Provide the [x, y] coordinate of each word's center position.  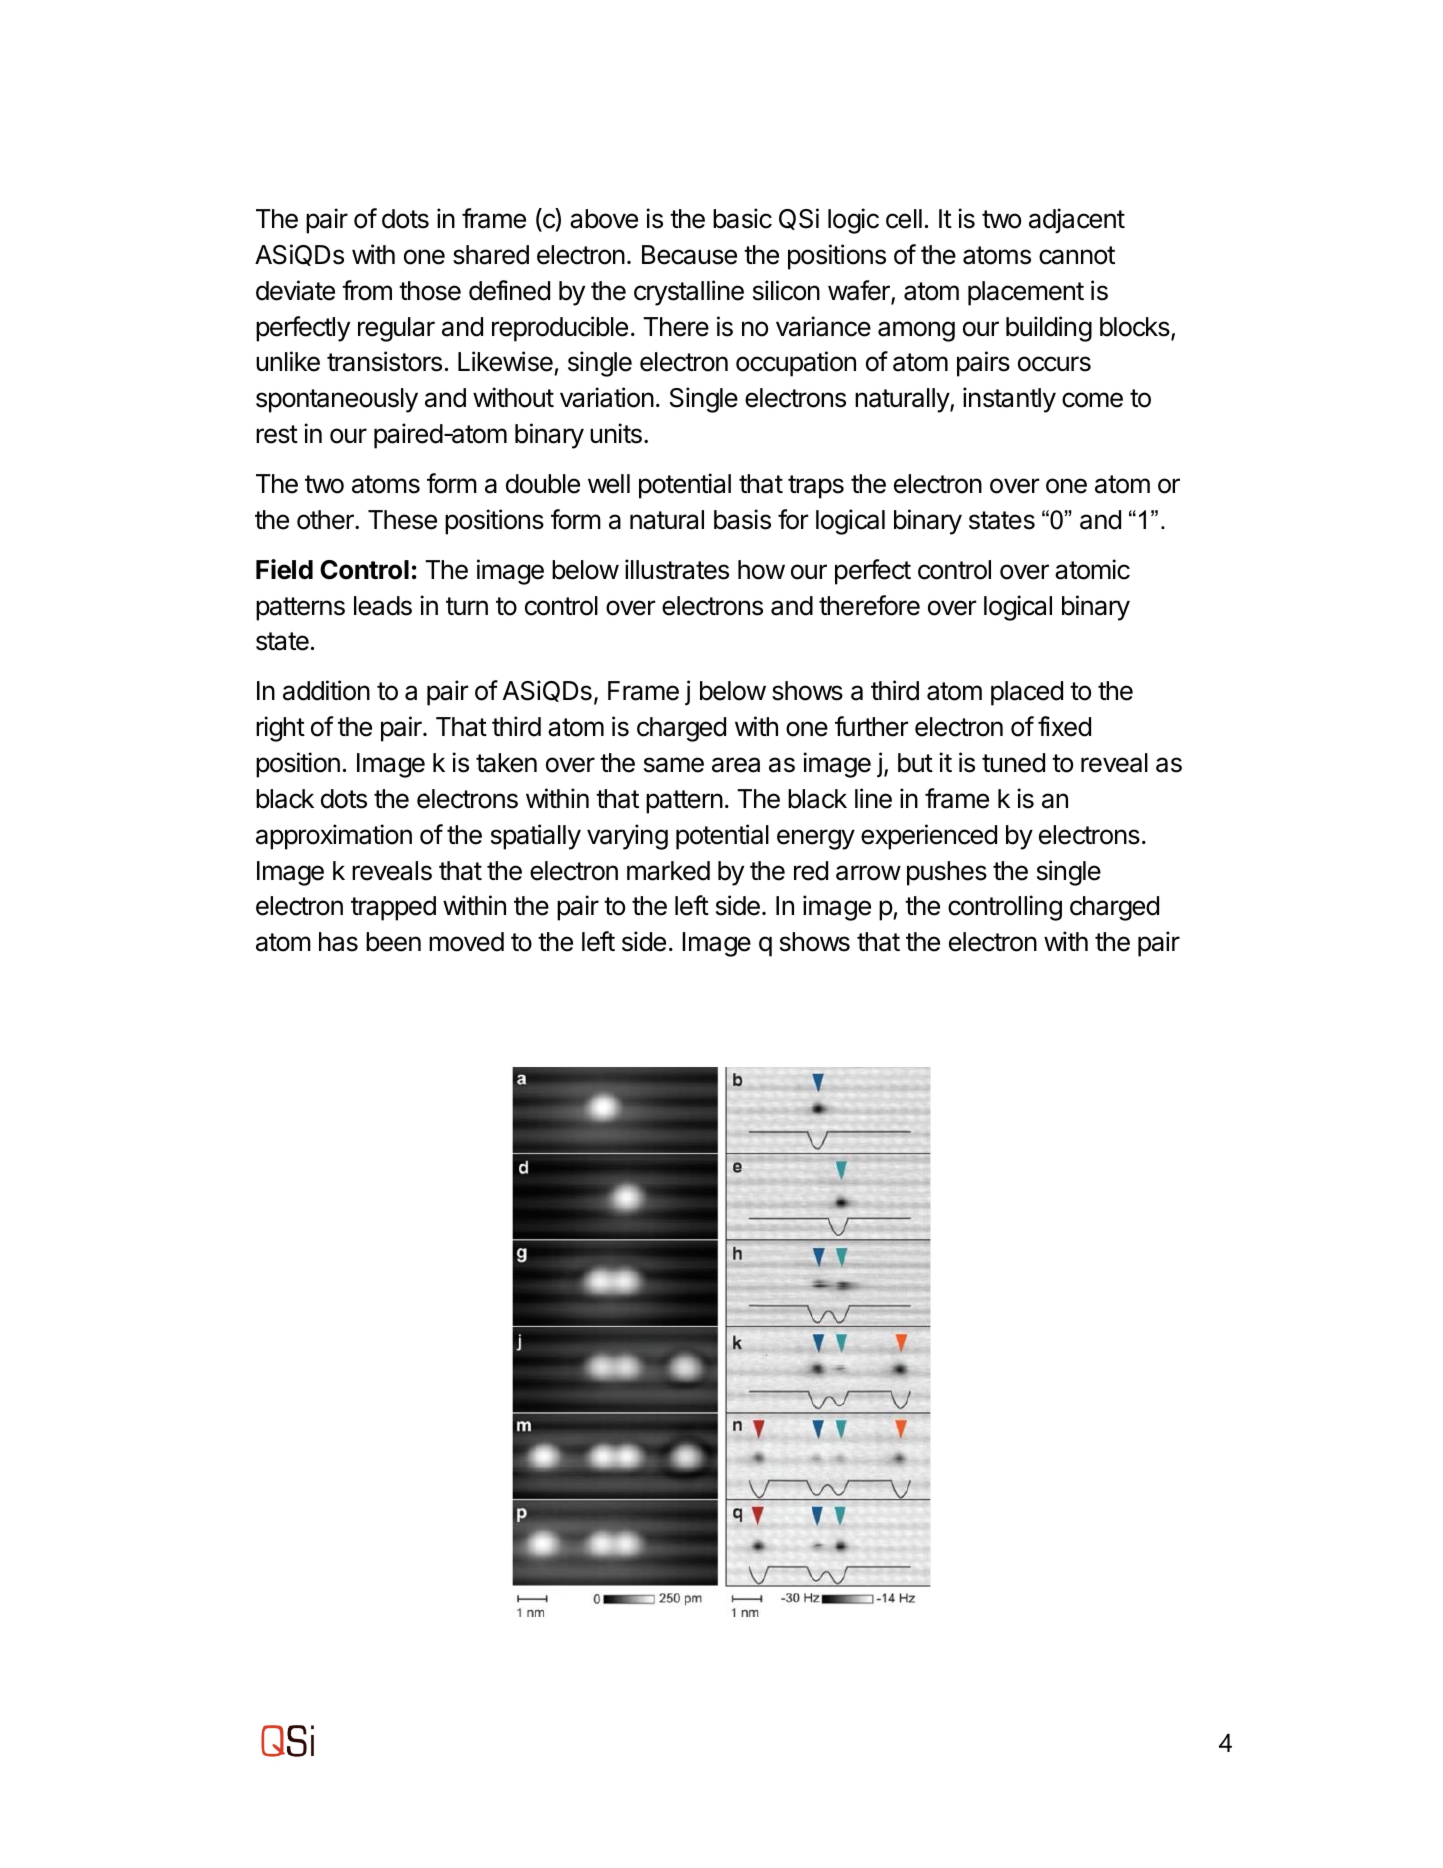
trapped [393, 908]
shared [491, 255]
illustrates [677, 569]
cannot [1077, 255]
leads [383, 606]
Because [689, 255]
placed [1027, 693]
